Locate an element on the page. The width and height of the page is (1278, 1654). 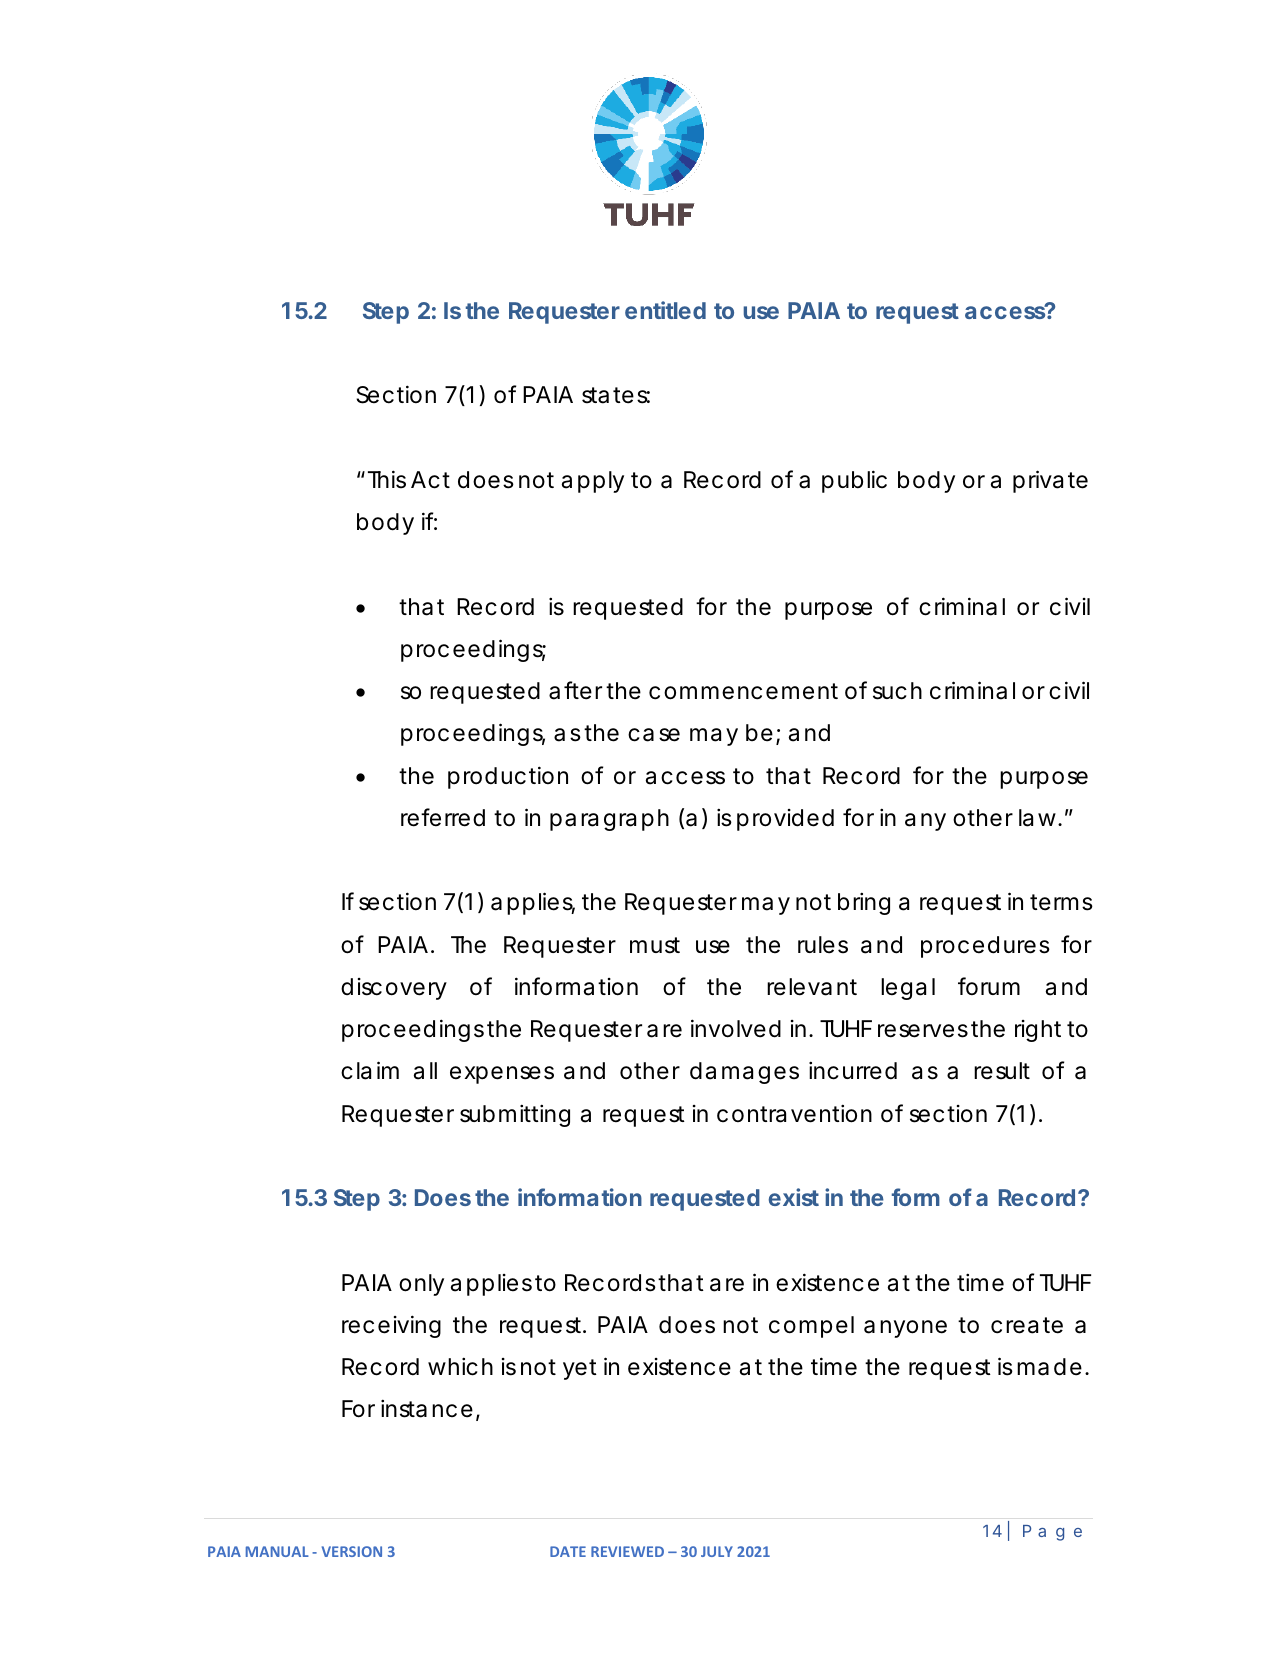
VERSION is located at coordinates (352, 1551).
